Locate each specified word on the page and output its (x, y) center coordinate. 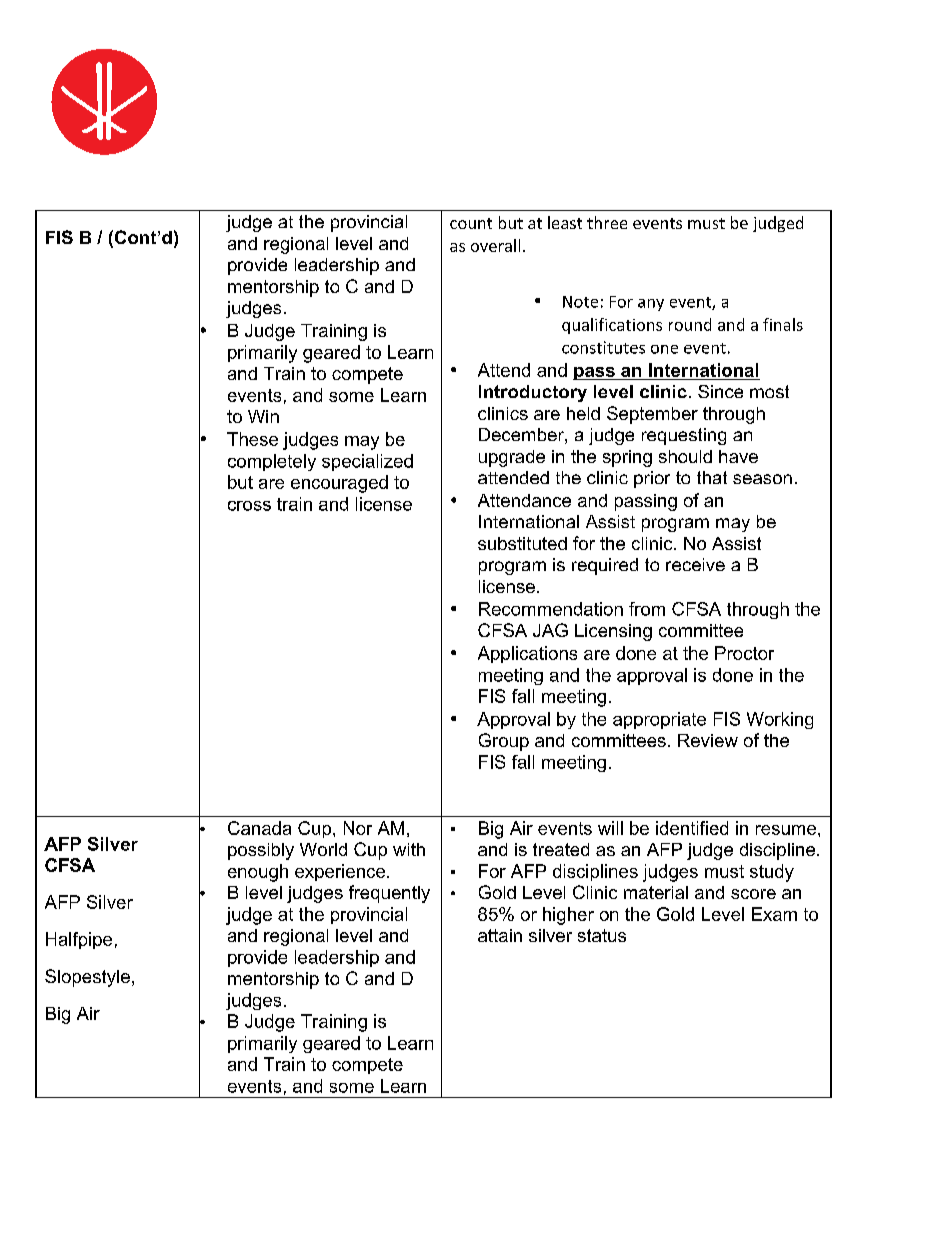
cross (249, 506)
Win (263, 416)
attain (500, 935)
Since (720, 391)
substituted (522, 543)
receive (695, 564)
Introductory (533, 393)
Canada (259, 828)
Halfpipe (79, 940)
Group (504, 742)
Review (708, 740)
